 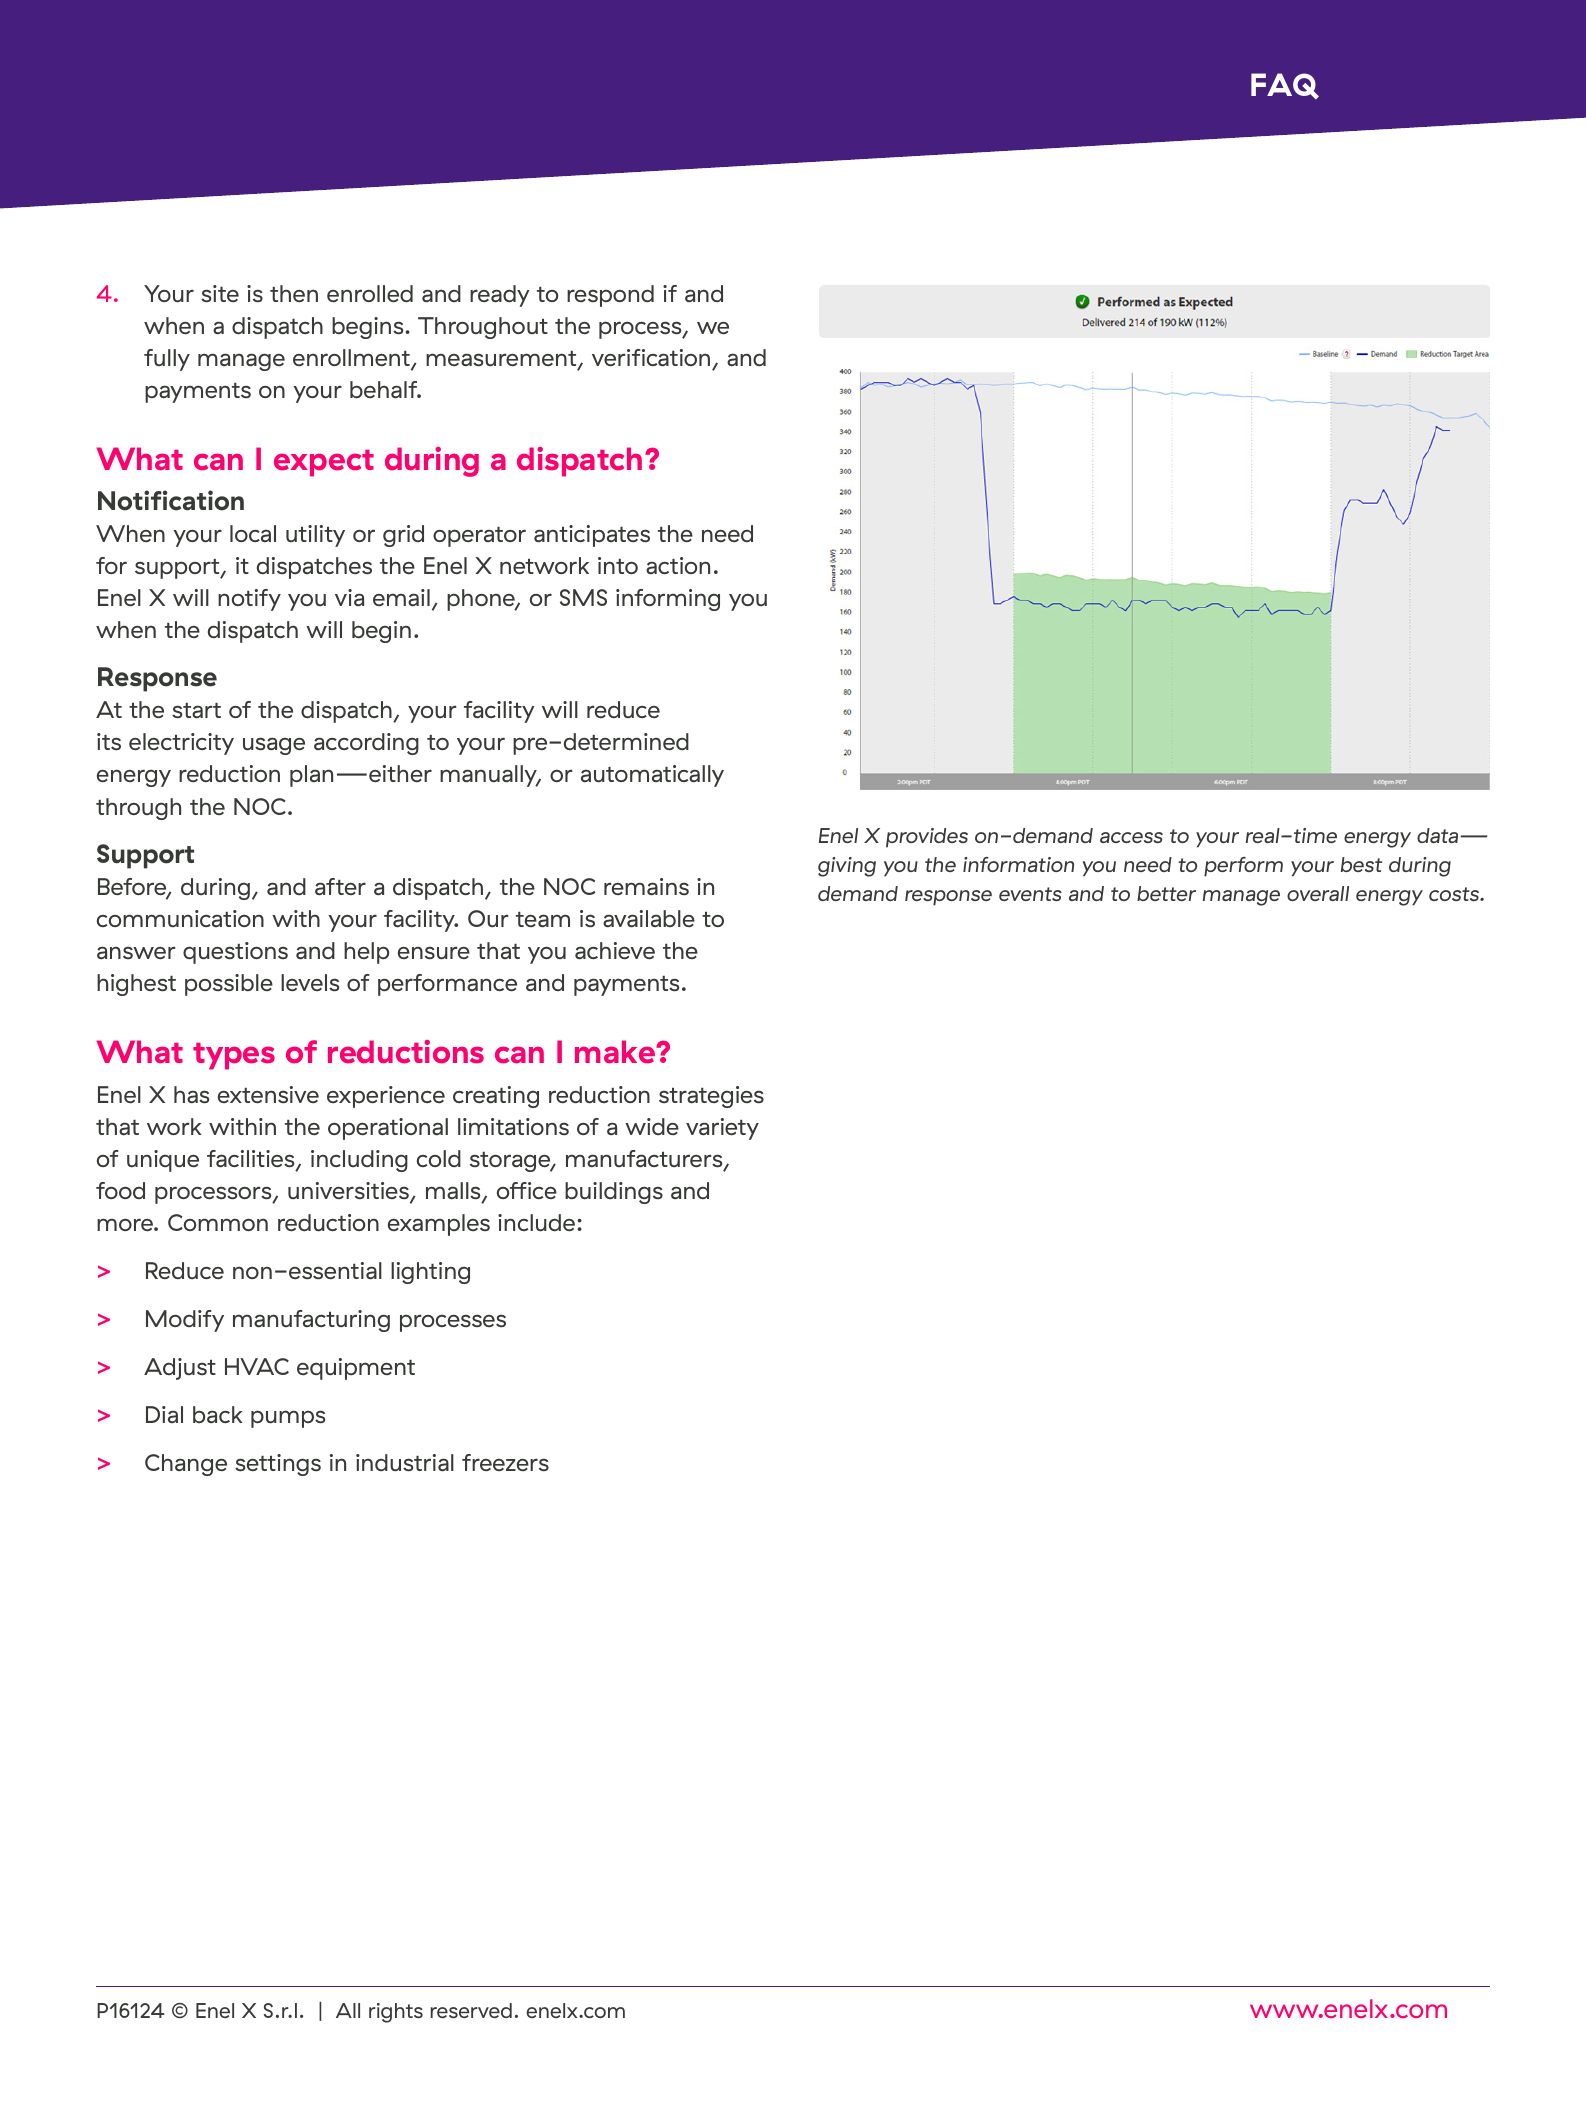 What do you see at coordinates (610, 296) in the screenshot?
I see `respond` at bounding box center [610, 296].
